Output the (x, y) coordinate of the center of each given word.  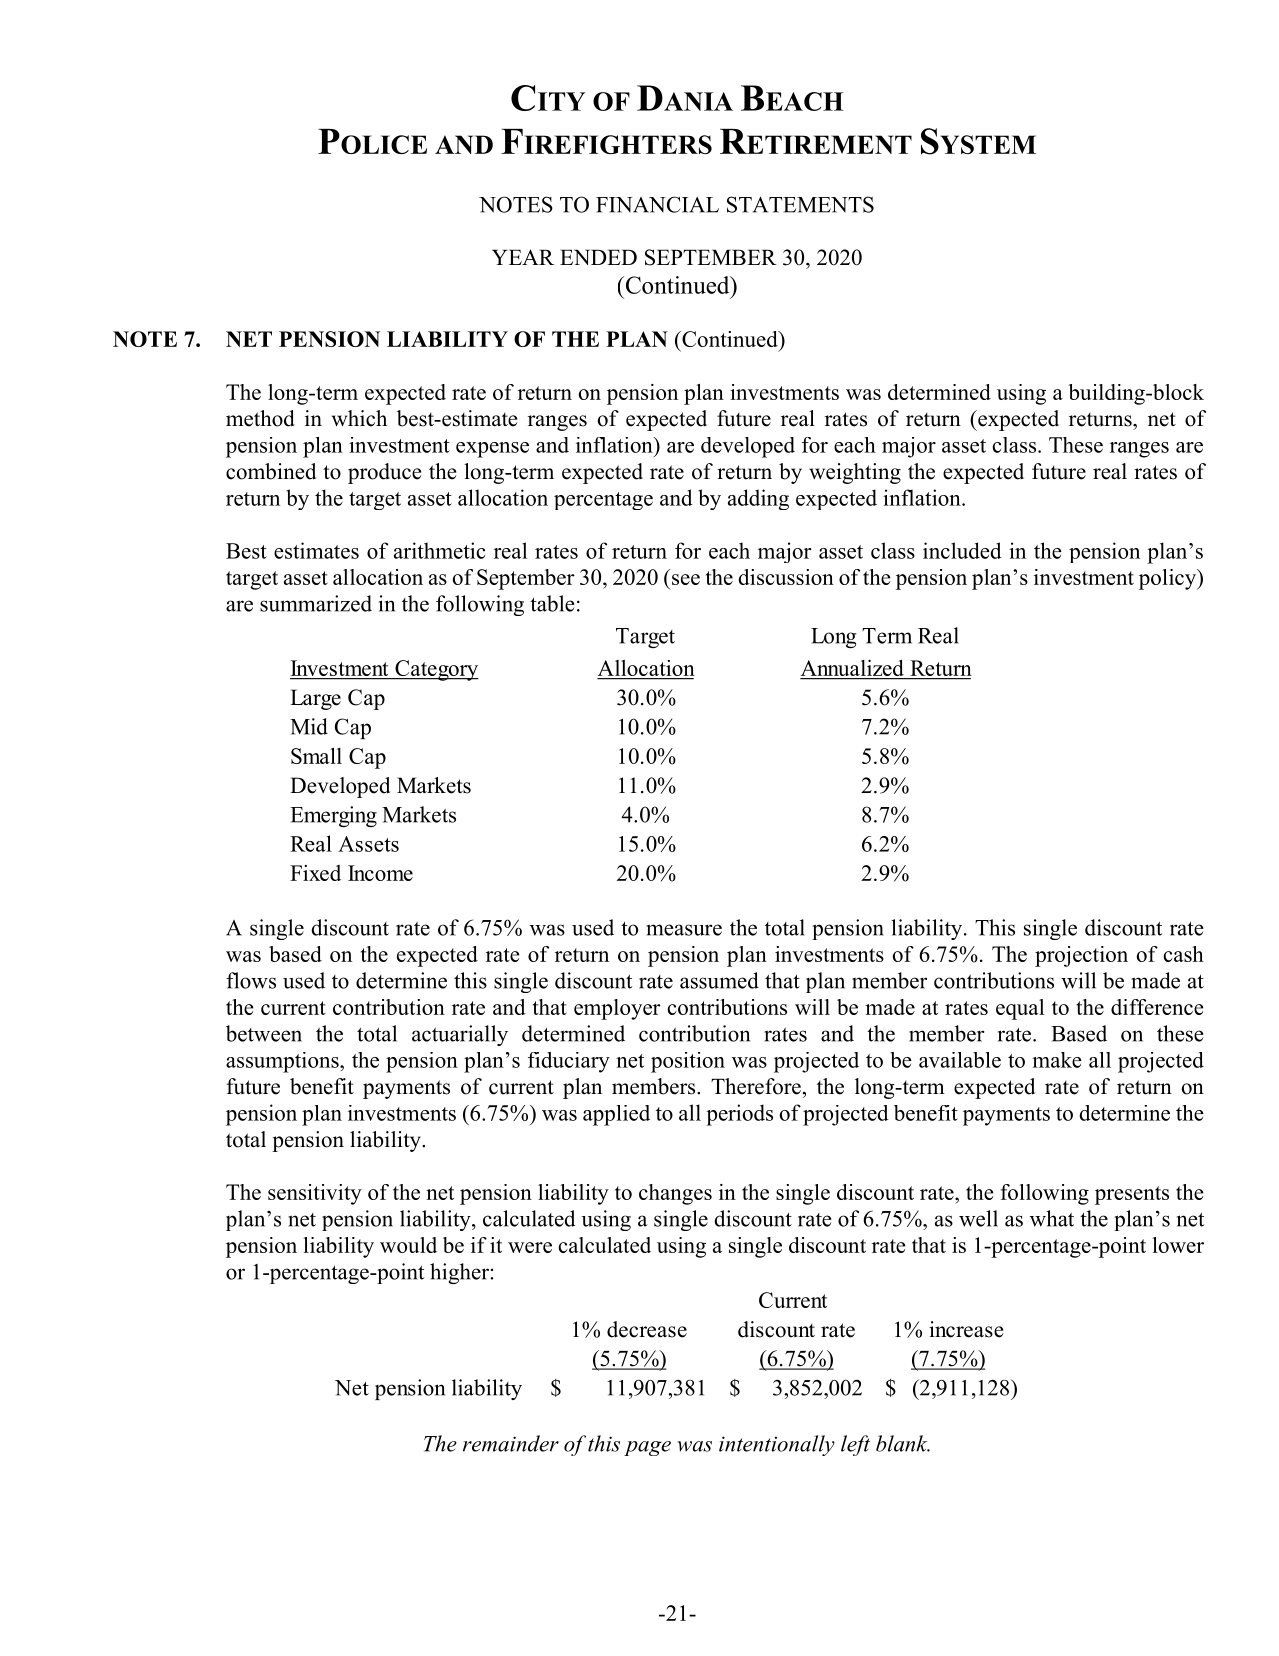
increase (966, 1329)
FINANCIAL (657, 204)
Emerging (333, 817)
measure (684, 930)
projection (1081, 956)
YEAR (523, 257)
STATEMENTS (800, 204)
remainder (511, 1443)
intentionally (777, 1445)
